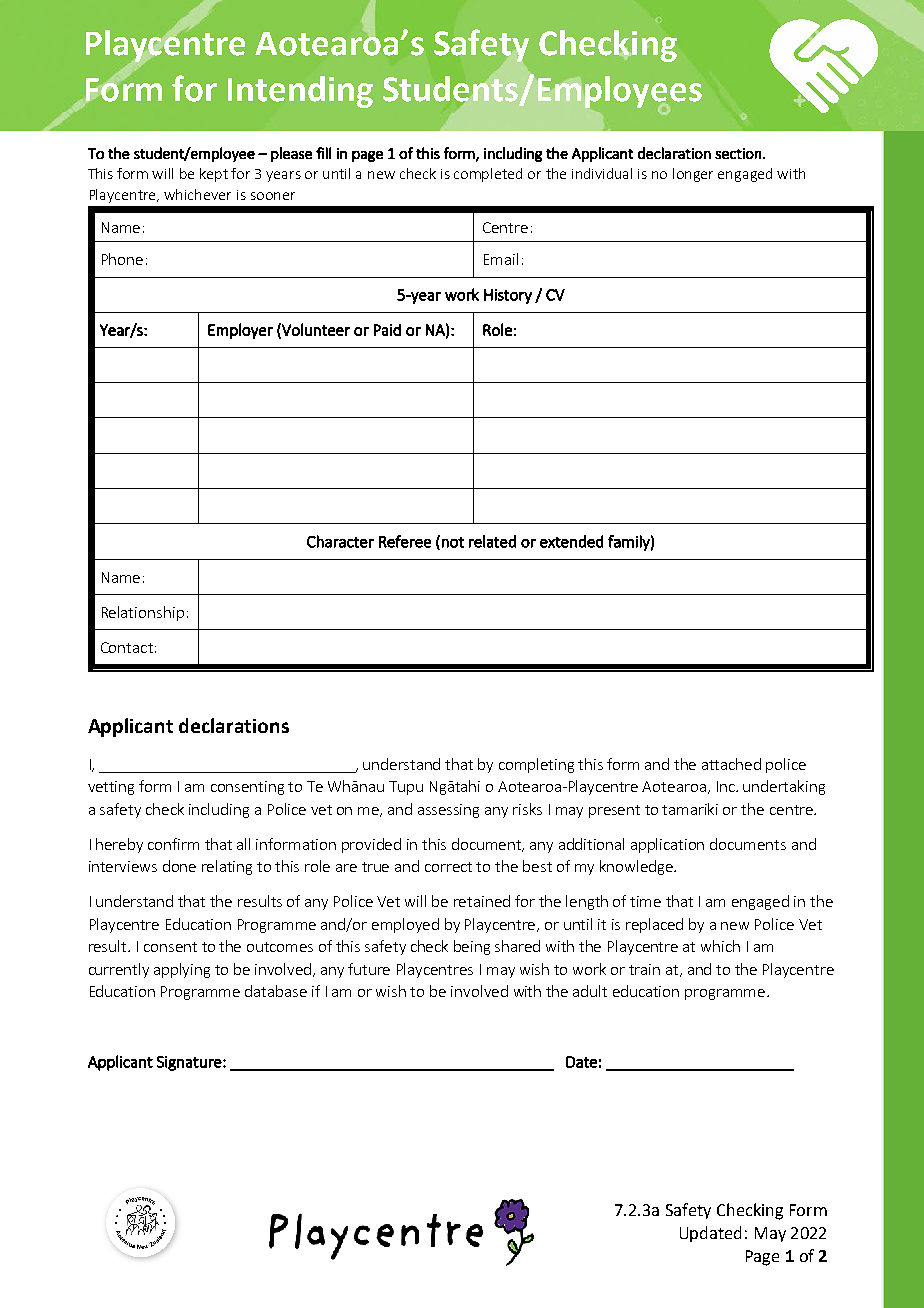 The image size is (924, 1308). I want to click on Signature, so click(190, 1063).
